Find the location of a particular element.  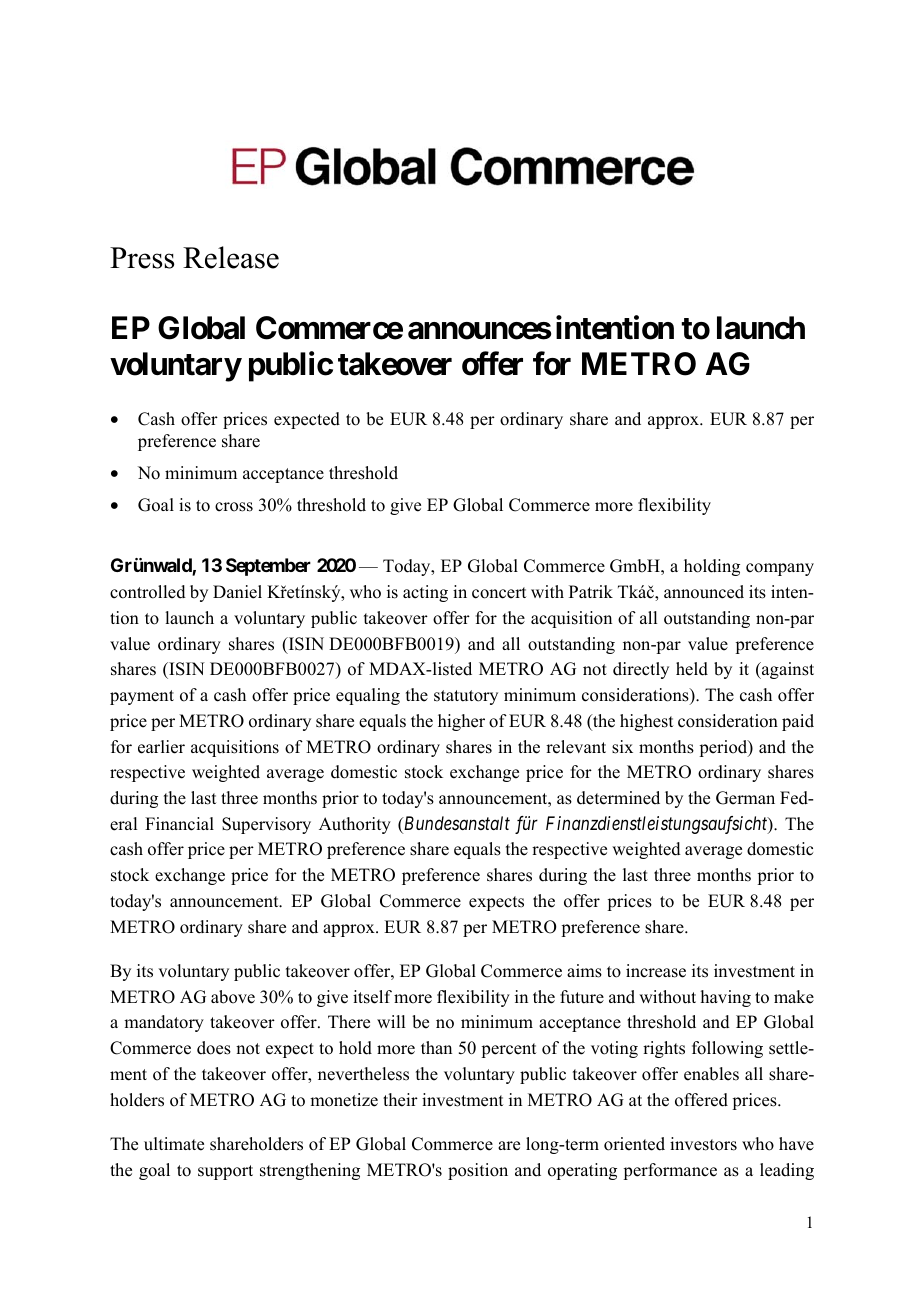

held is located at coordinates (692, 669).
